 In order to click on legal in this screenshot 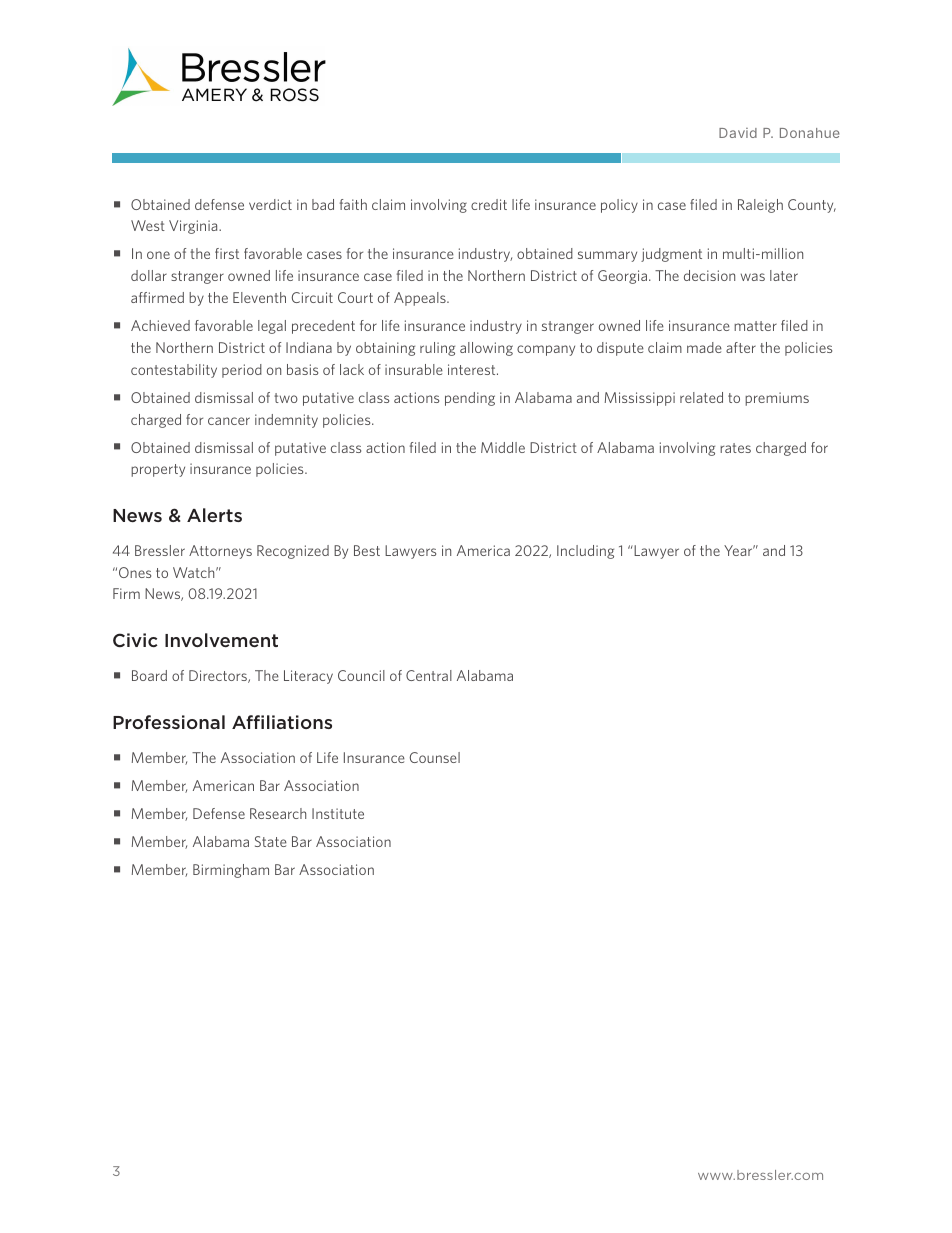, I will do `click(272, 327)`.
